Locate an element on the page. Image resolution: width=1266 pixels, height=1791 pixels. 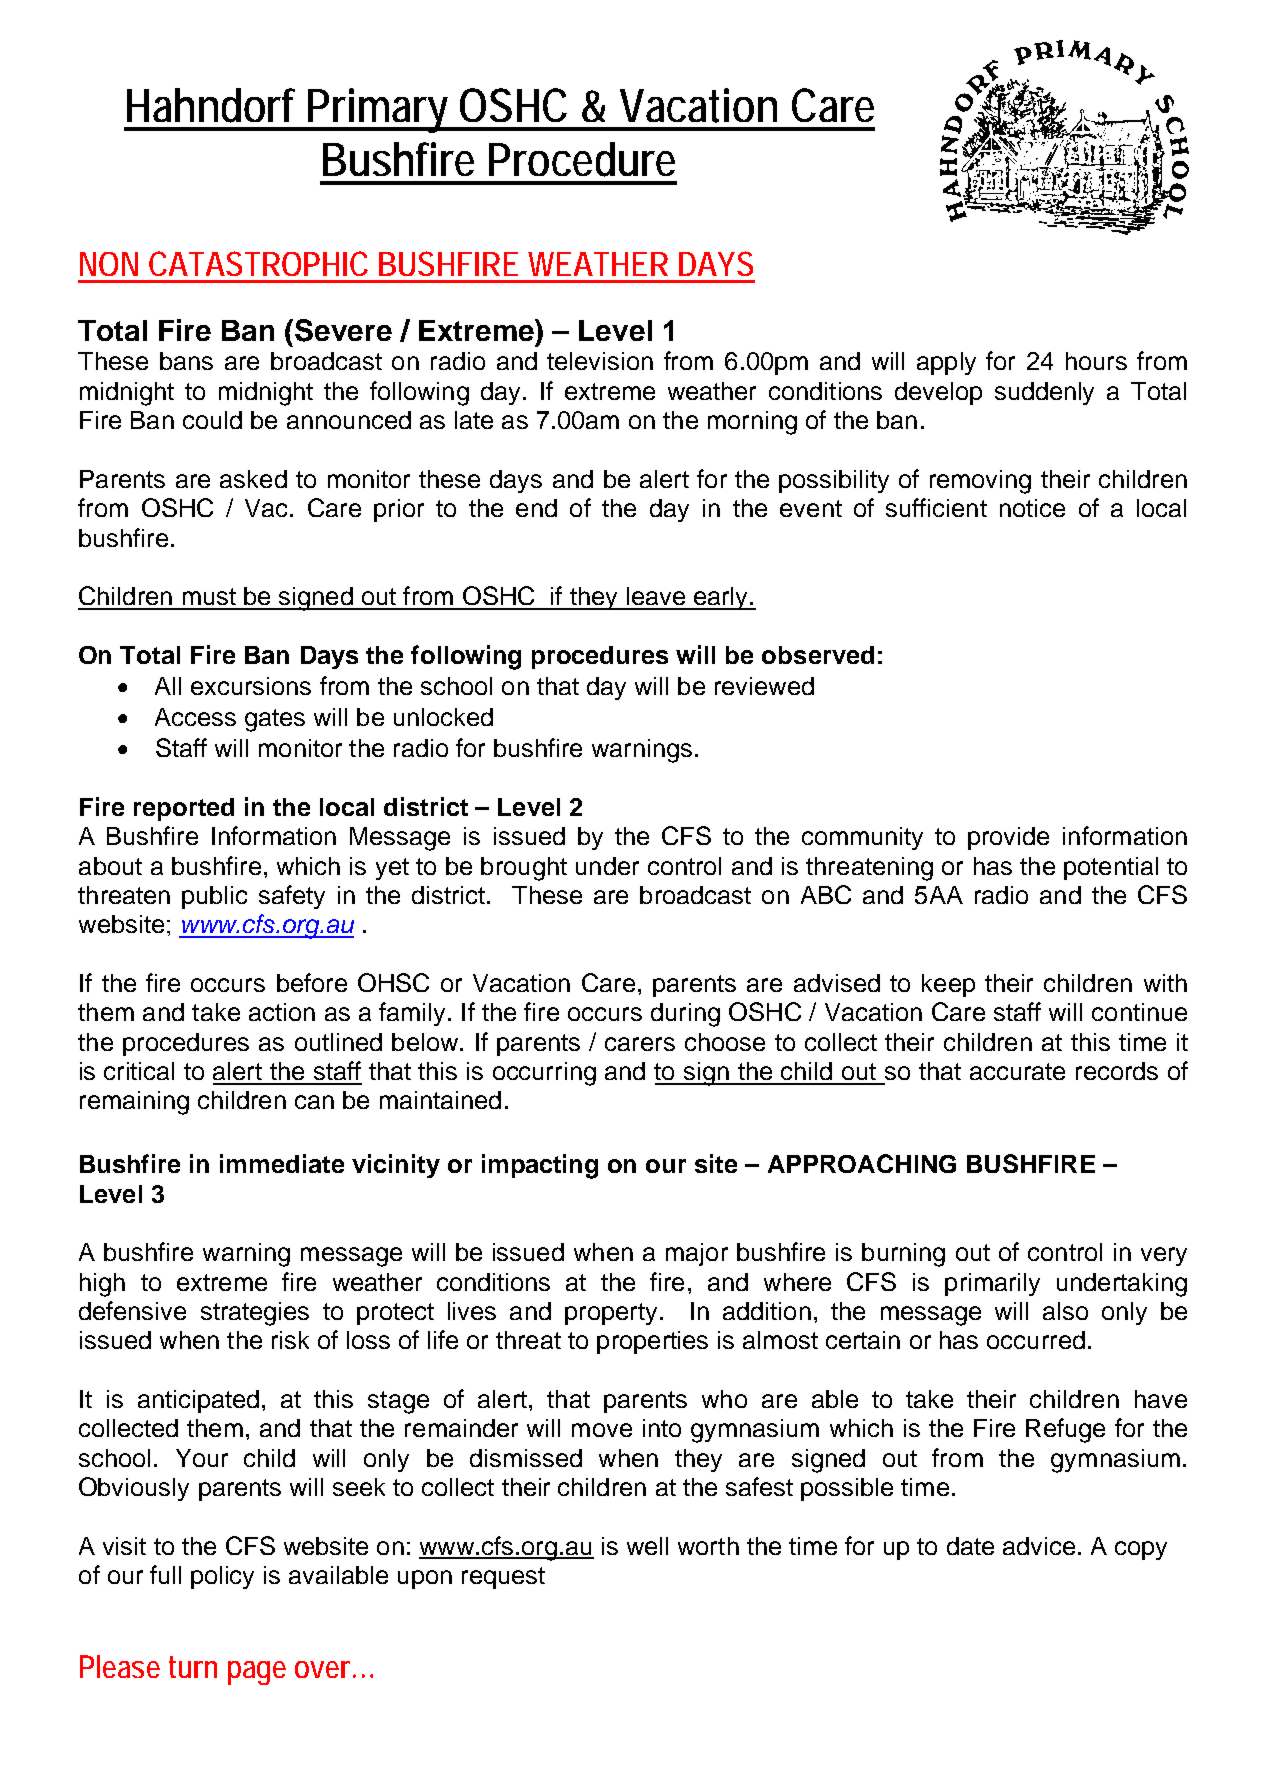
well is located at coordinates (647, 1546).
